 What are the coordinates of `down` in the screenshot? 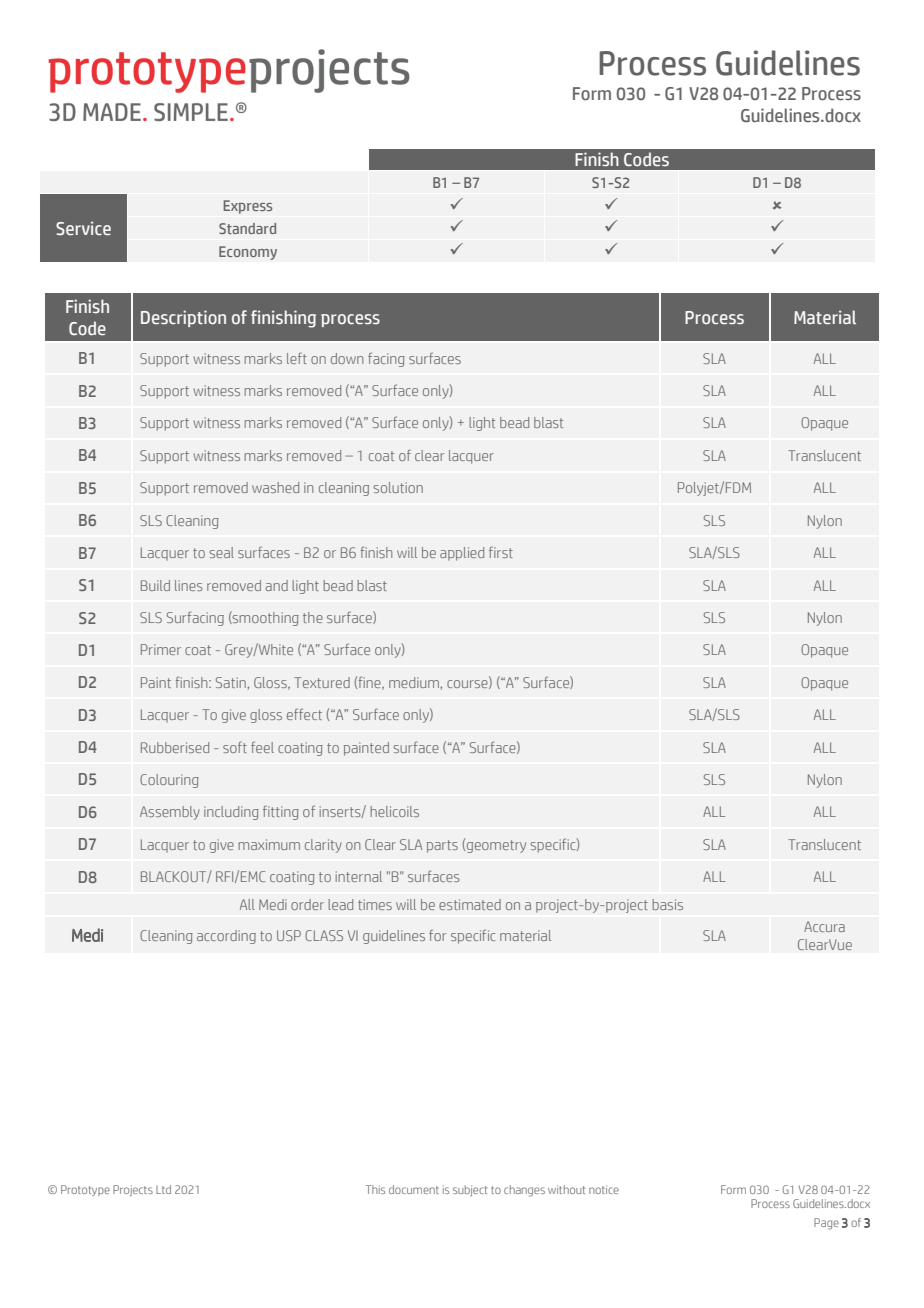 It's located at (347, 358).
